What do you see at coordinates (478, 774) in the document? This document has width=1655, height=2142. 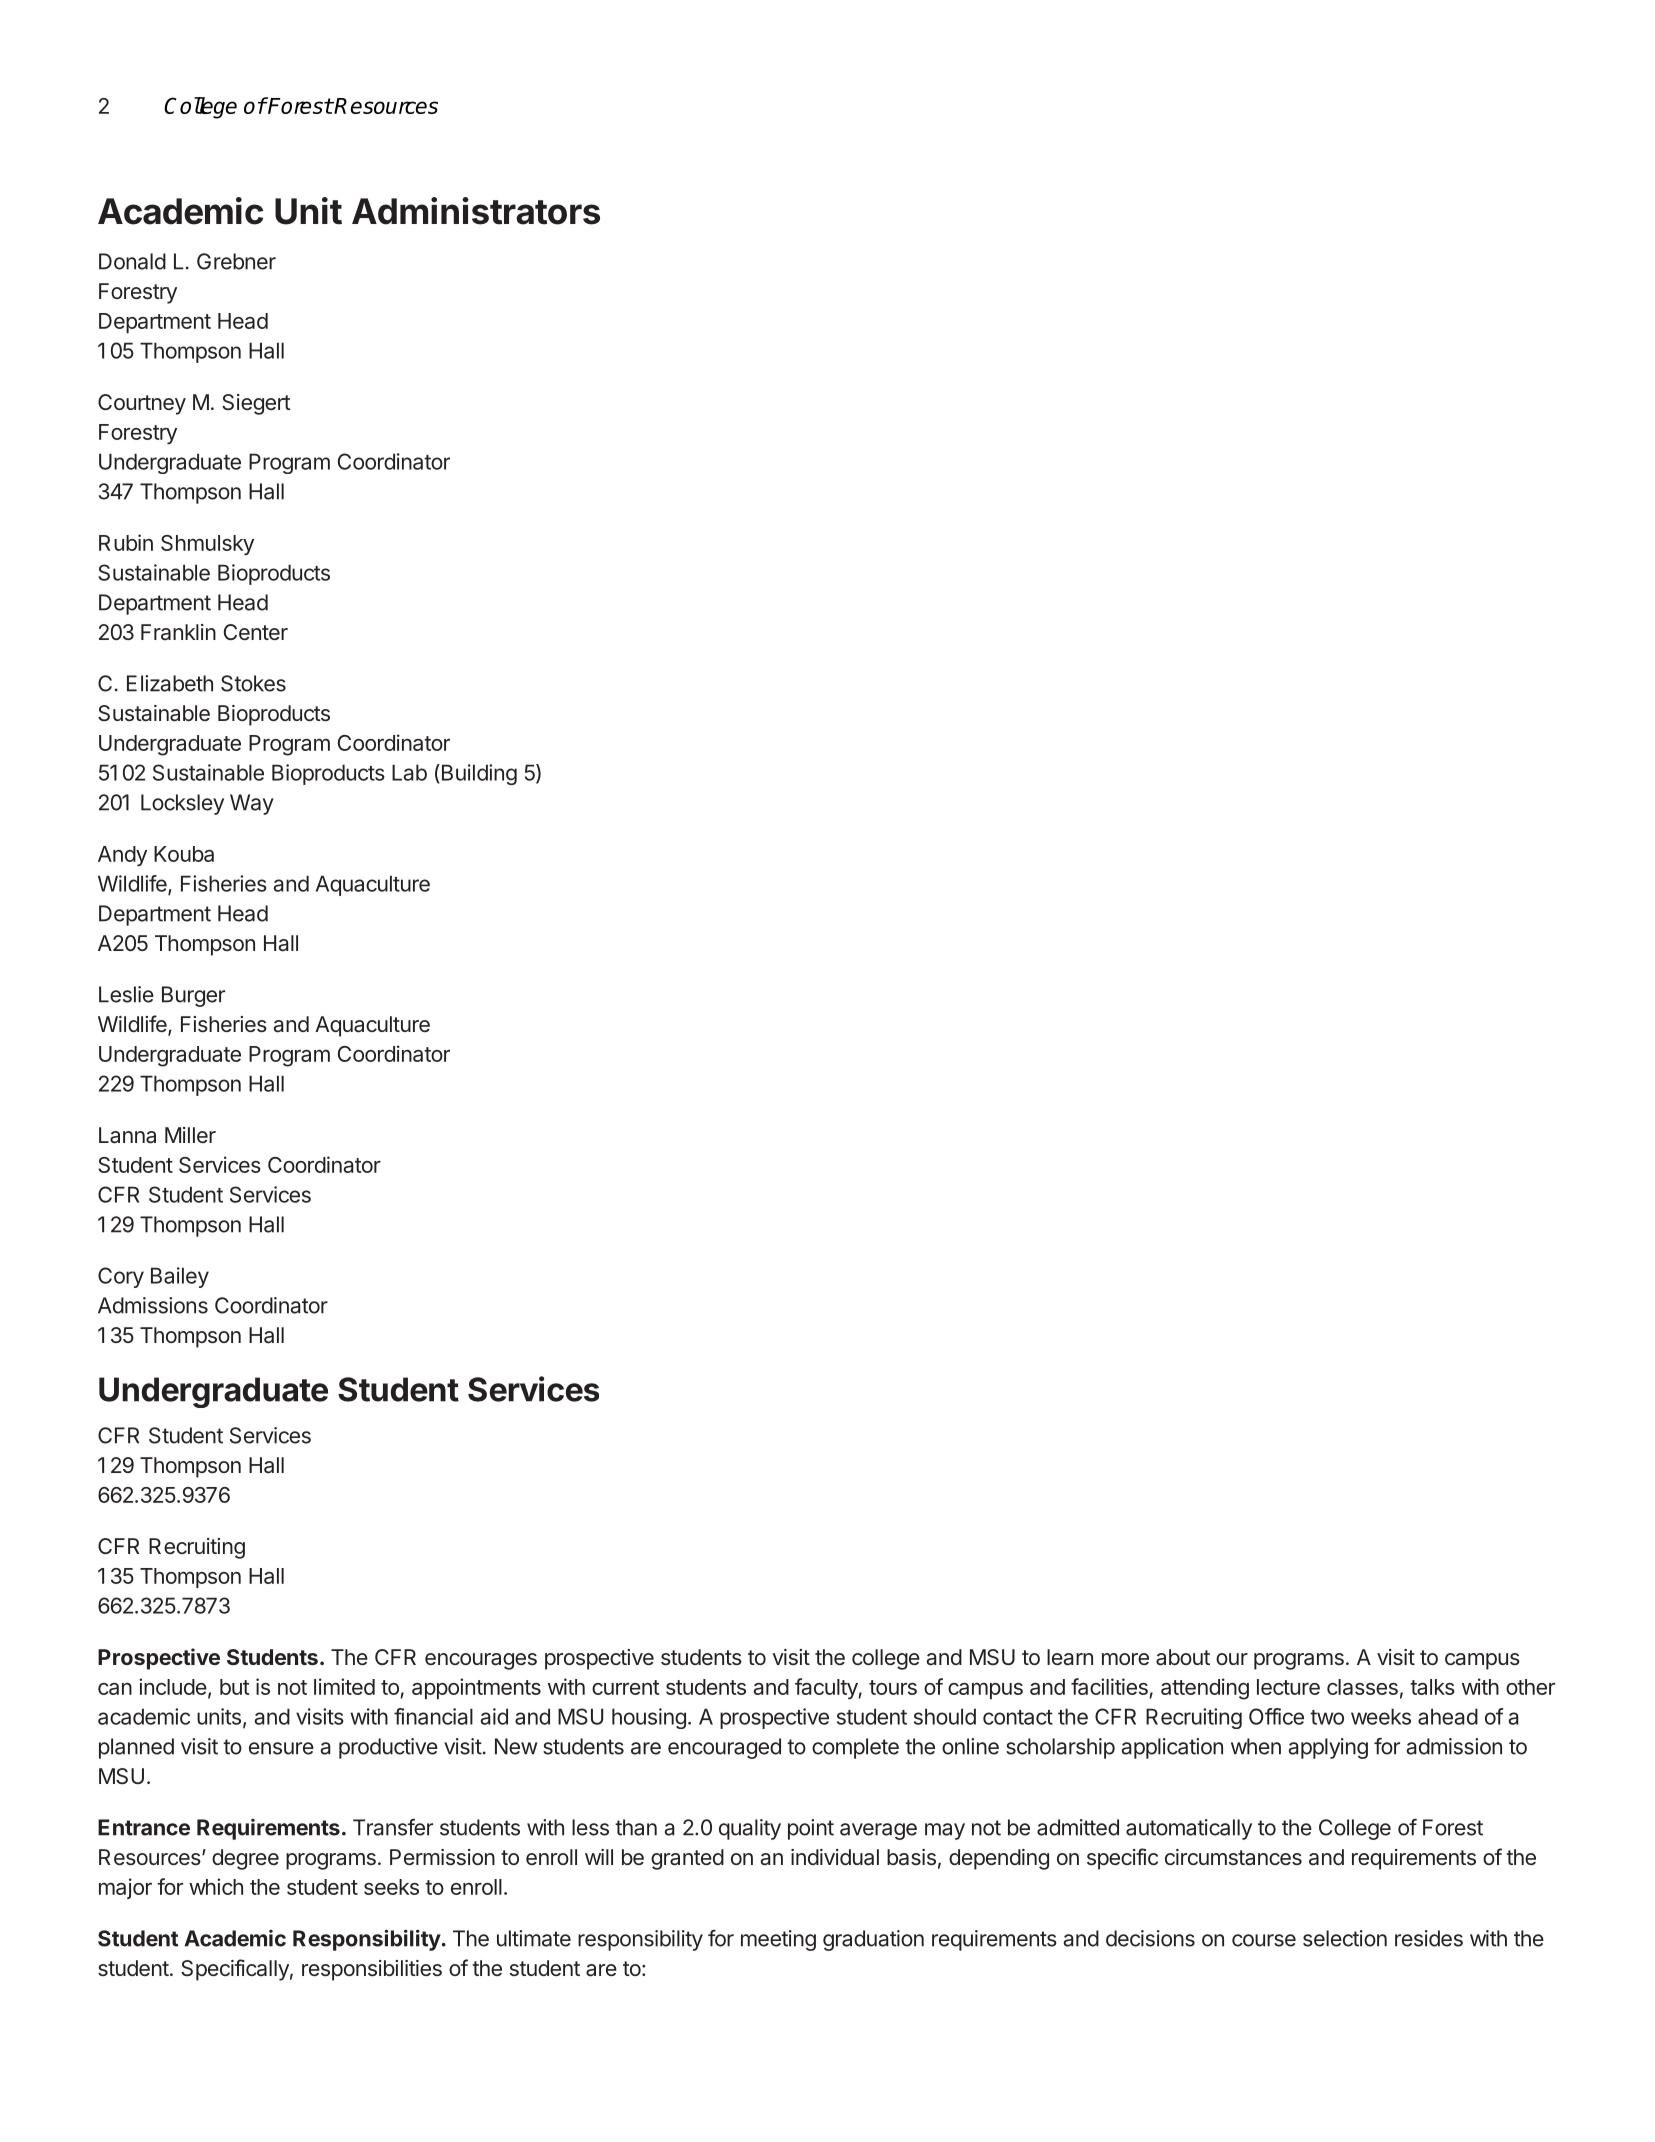 I see `Building` at bounding box center [478, 774].
